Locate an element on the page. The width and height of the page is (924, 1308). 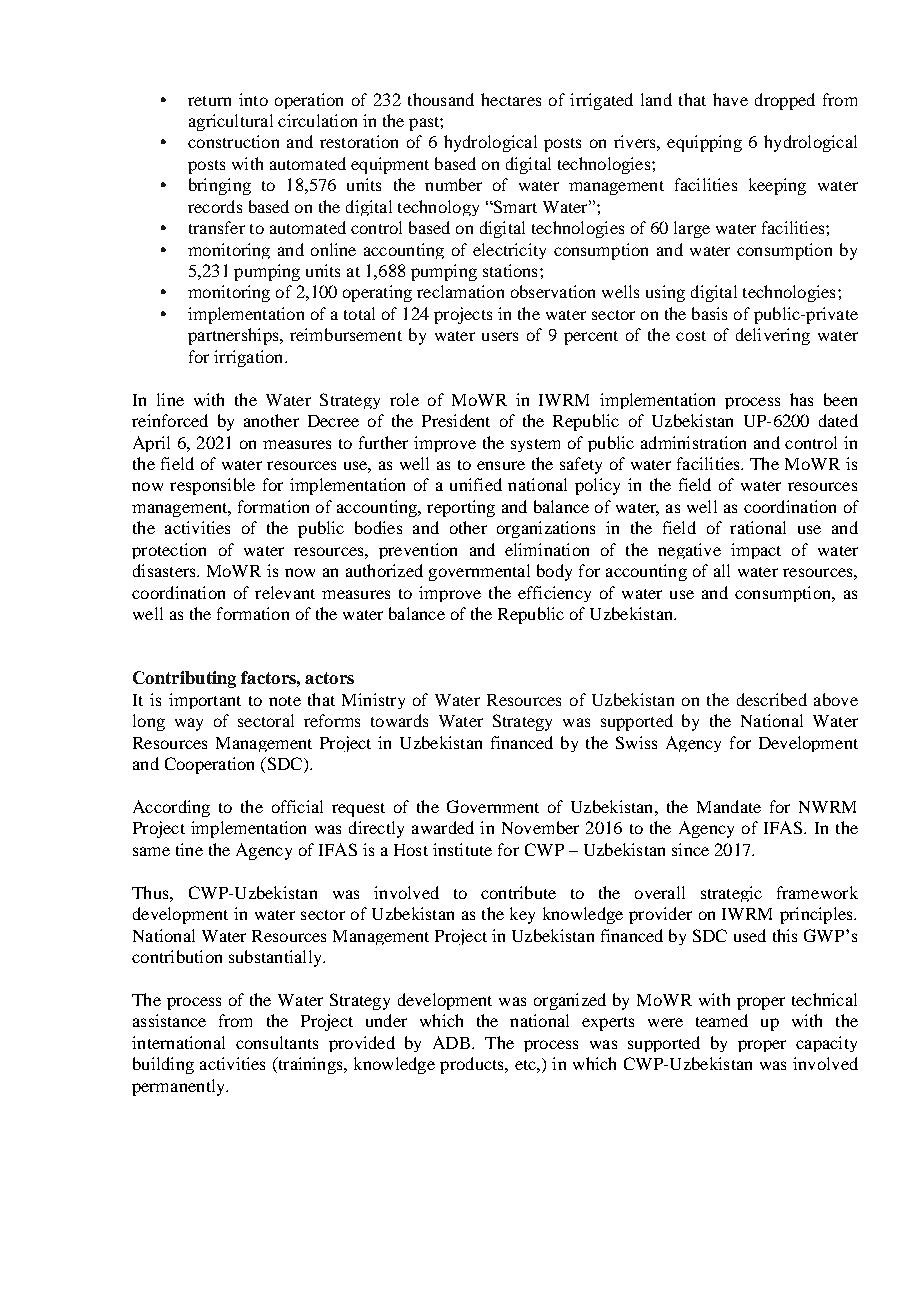
reinforced is located at coordinates (170, 420).
